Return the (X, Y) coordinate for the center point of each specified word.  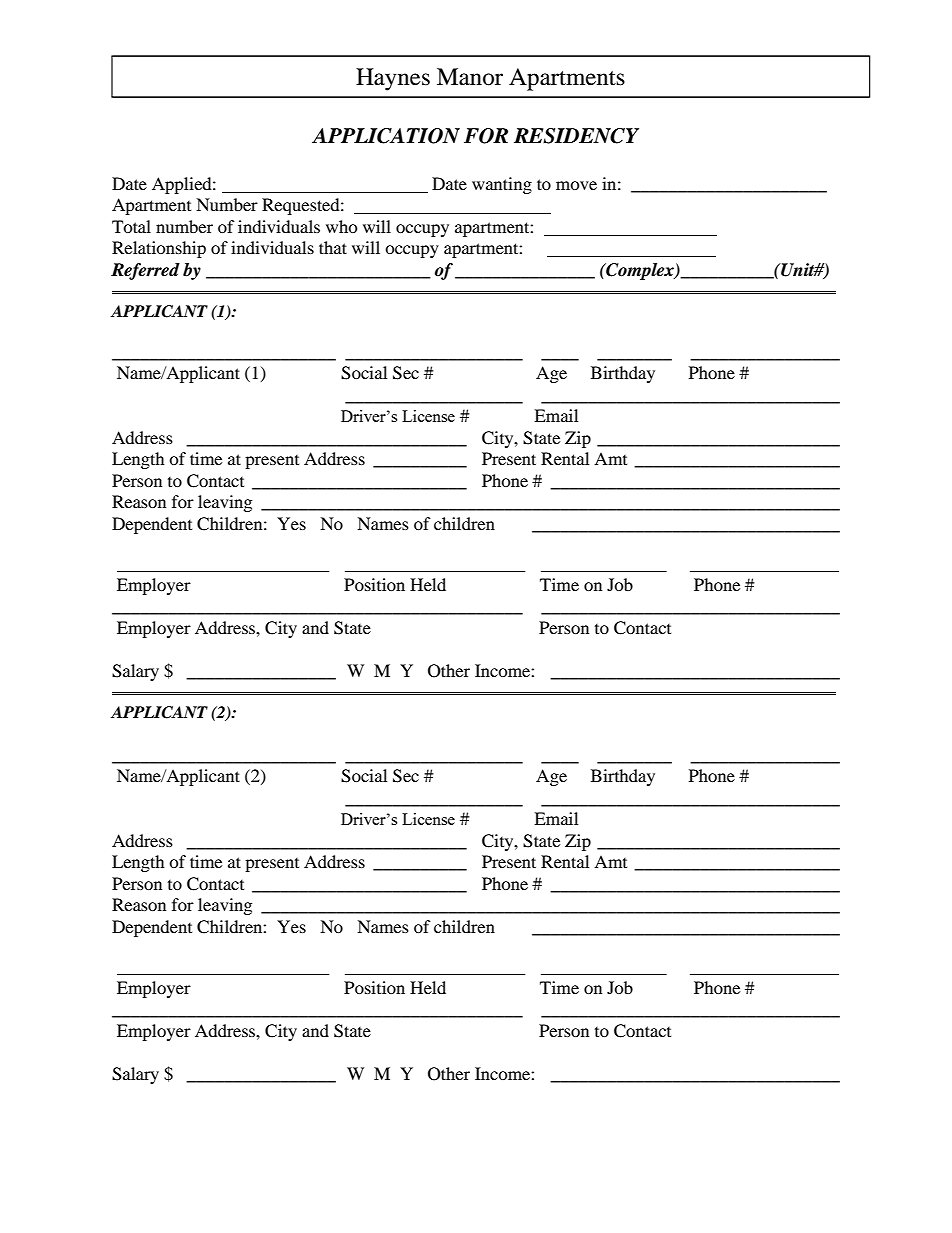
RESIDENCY (576, 136)
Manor (470, 77)
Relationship (159, 249)
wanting (502, 185)
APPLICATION (386, 136)
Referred (145, 271)
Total (131, 226)
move (576, 185)
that (333, 247)
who (342, 226)
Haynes (393, 79)
